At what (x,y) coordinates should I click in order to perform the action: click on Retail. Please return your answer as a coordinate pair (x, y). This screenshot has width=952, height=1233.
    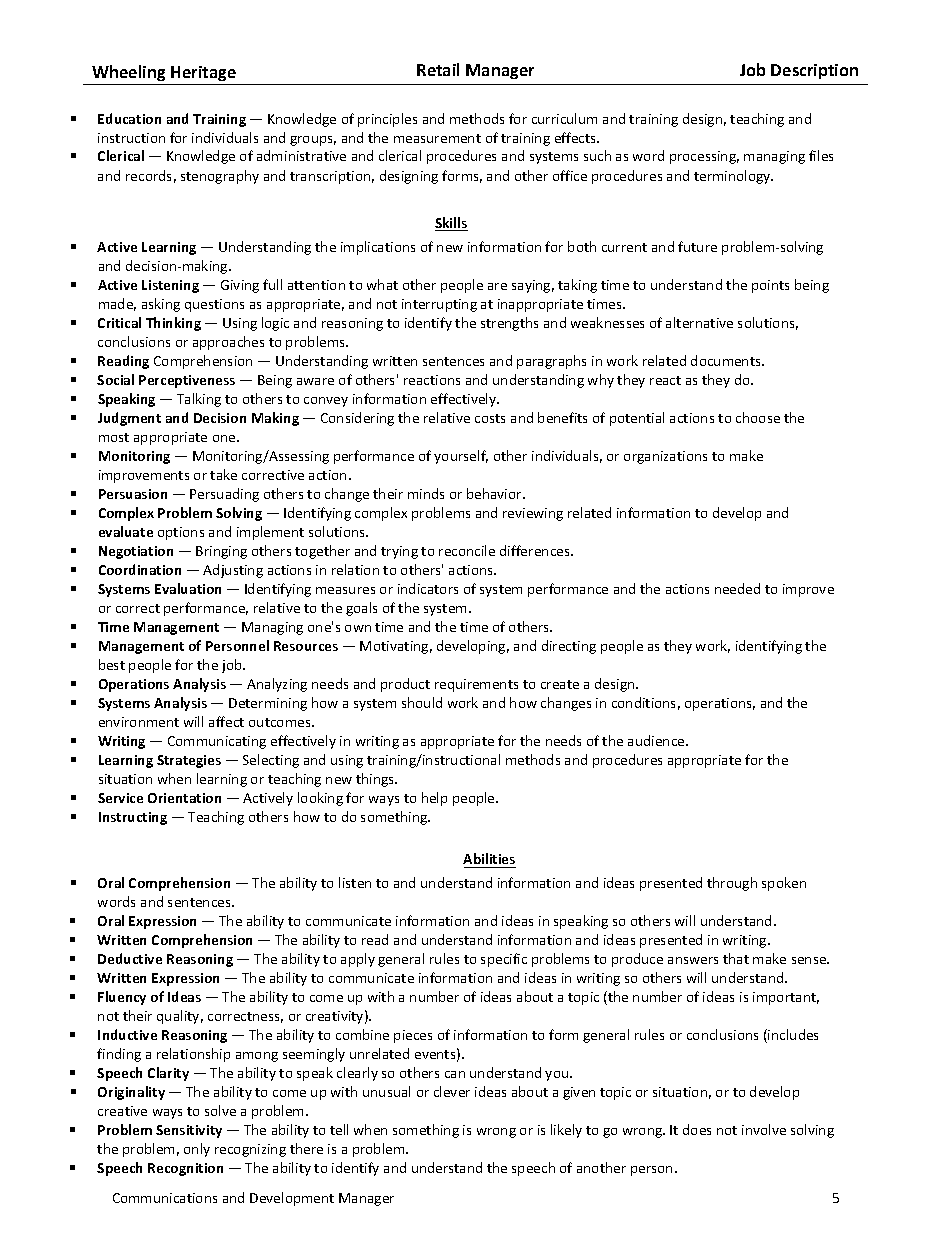
    Looking at the image, I should click on (438, 69).
